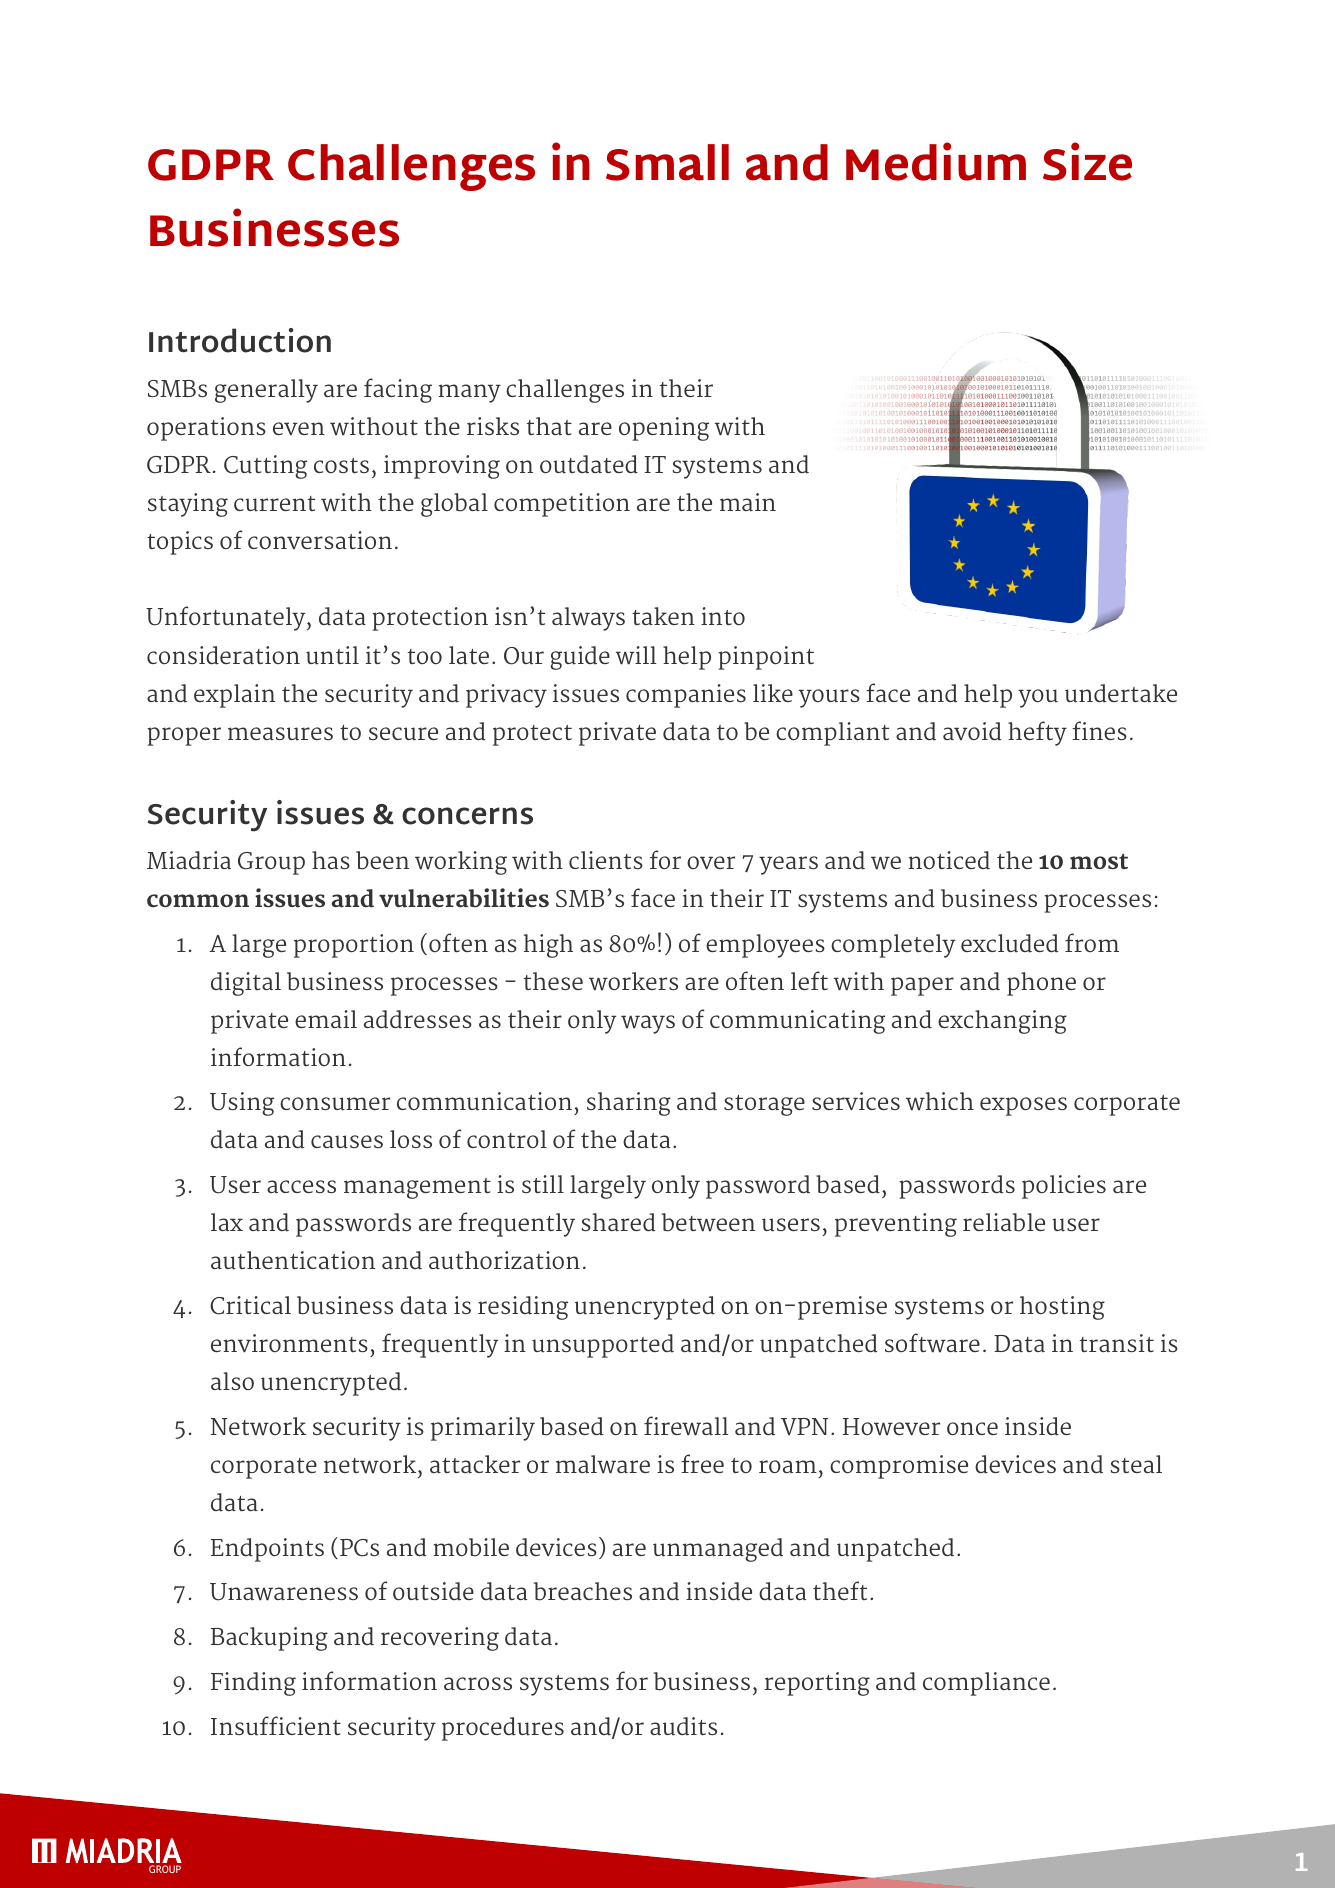  I want to click on Finding, so click(253, 1684).
